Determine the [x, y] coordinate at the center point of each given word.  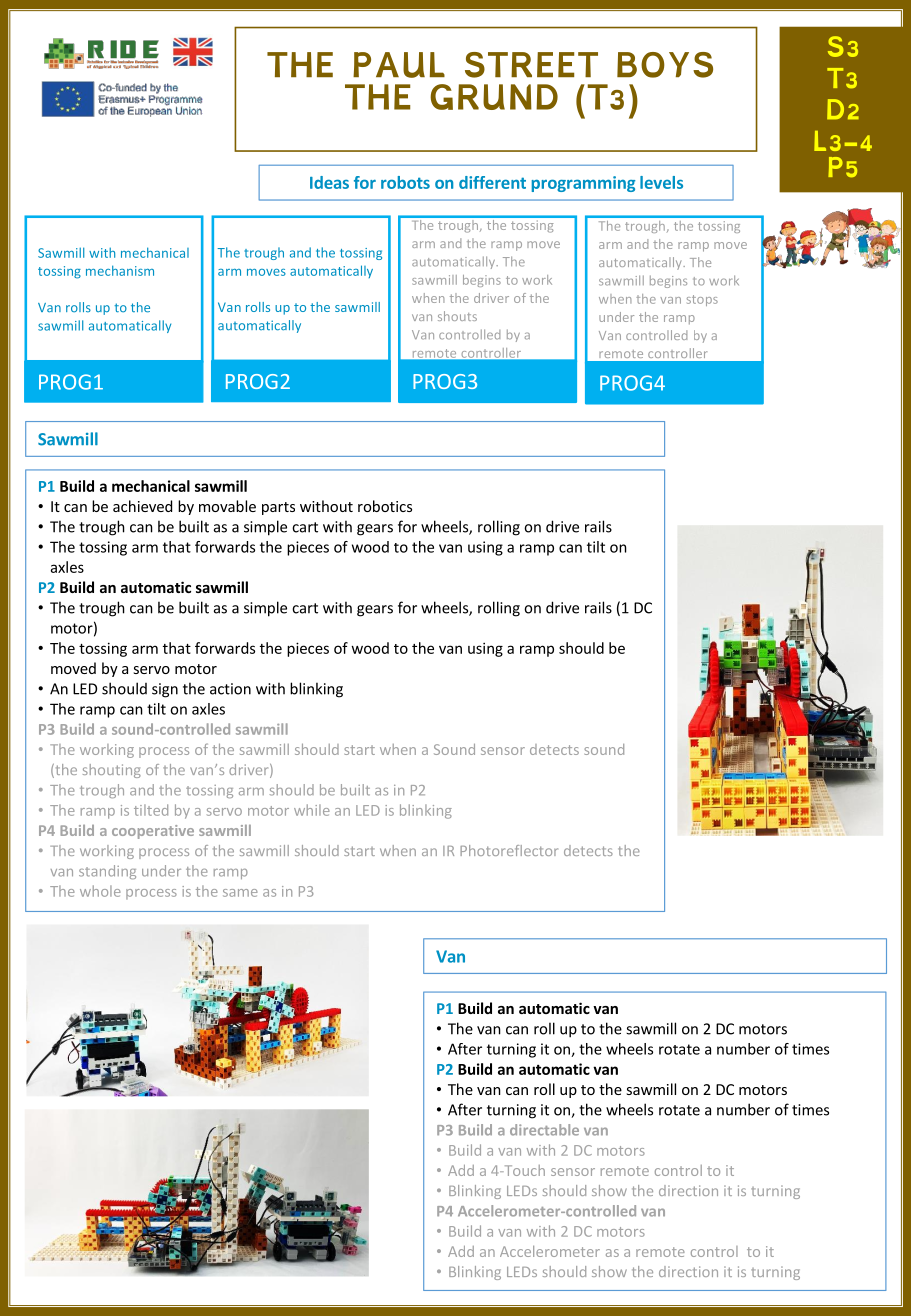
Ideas [329, 182]
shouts [457, 316]
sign [165, 690]
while [312, 810]
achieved [142, 506]
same [240, 893]
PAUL [399, 65]
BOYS [665, 65]
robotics [385, 506]
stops [702, 300]
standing [107, 872]
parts [278, 508]
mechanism [120, 270]
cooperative [153, 832]
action [230, 689]
